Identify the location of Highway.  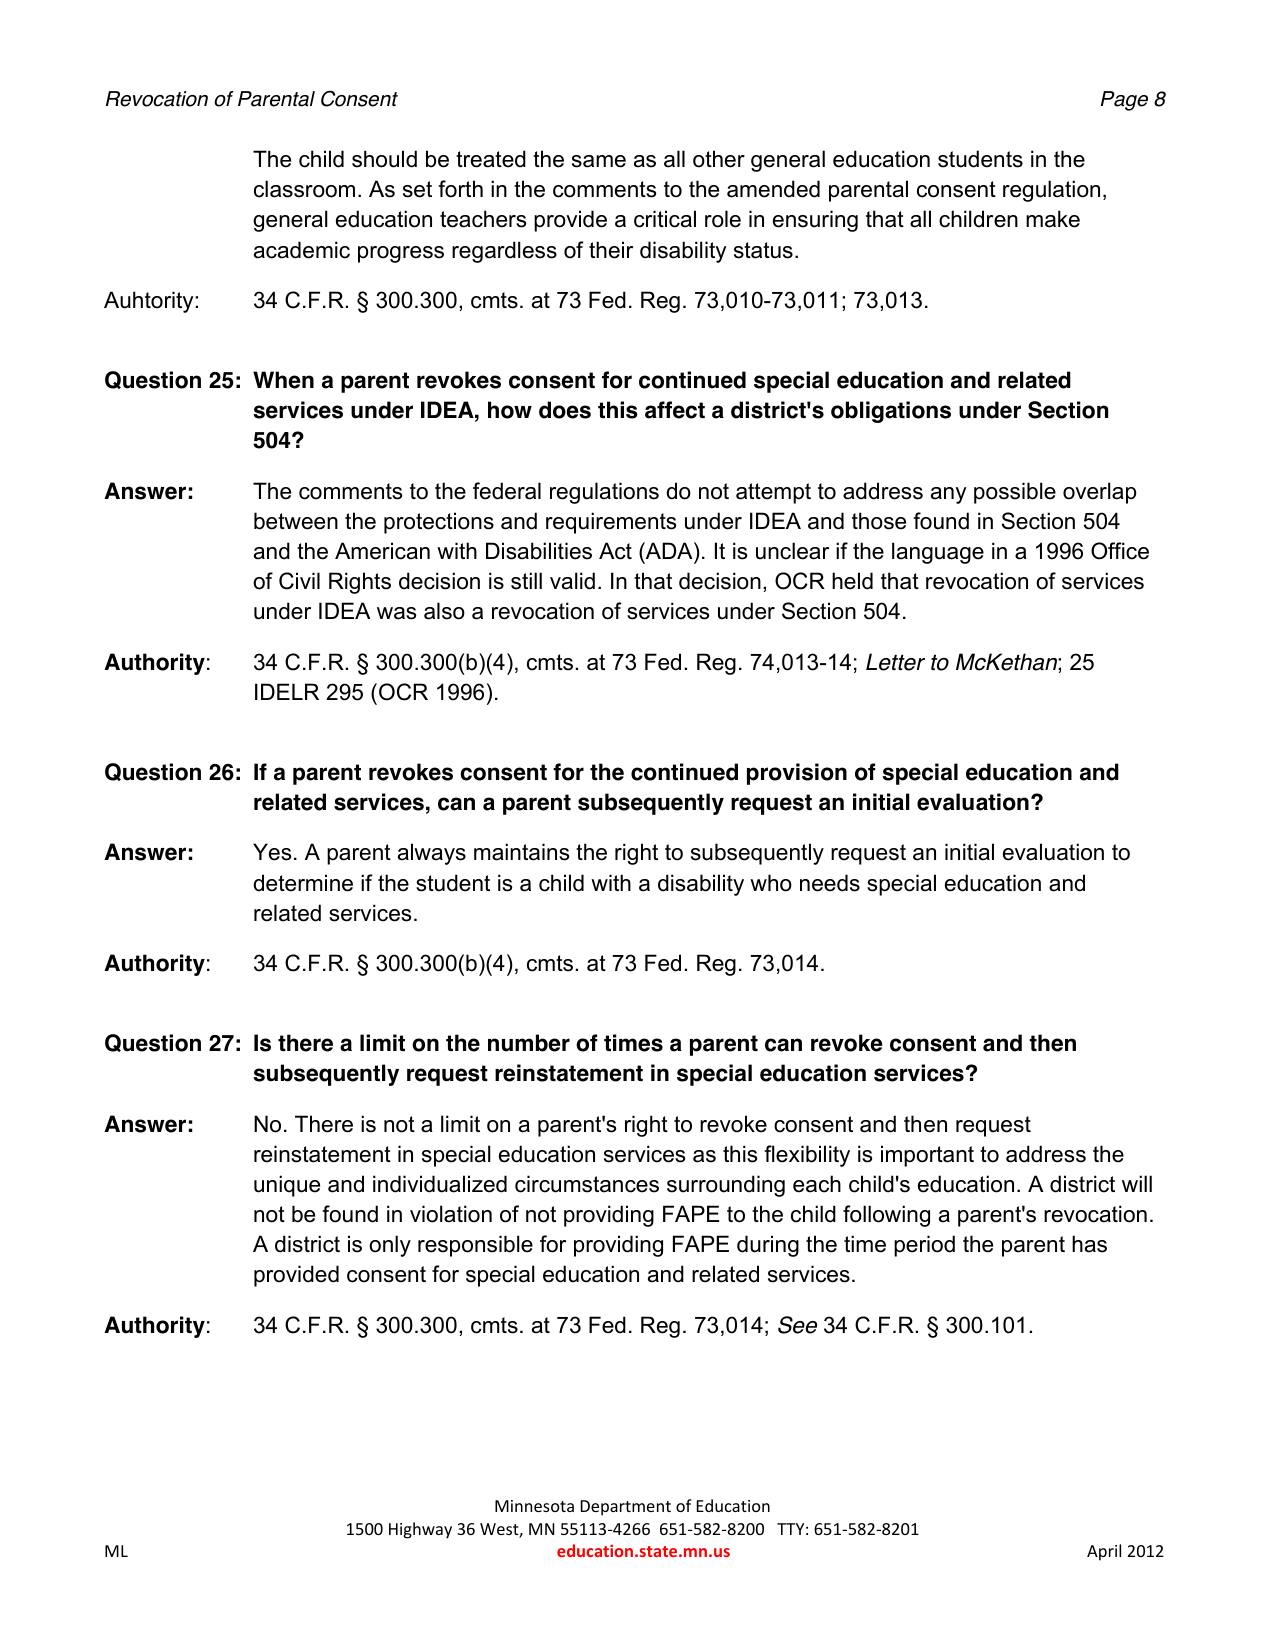
(420, 1530).
